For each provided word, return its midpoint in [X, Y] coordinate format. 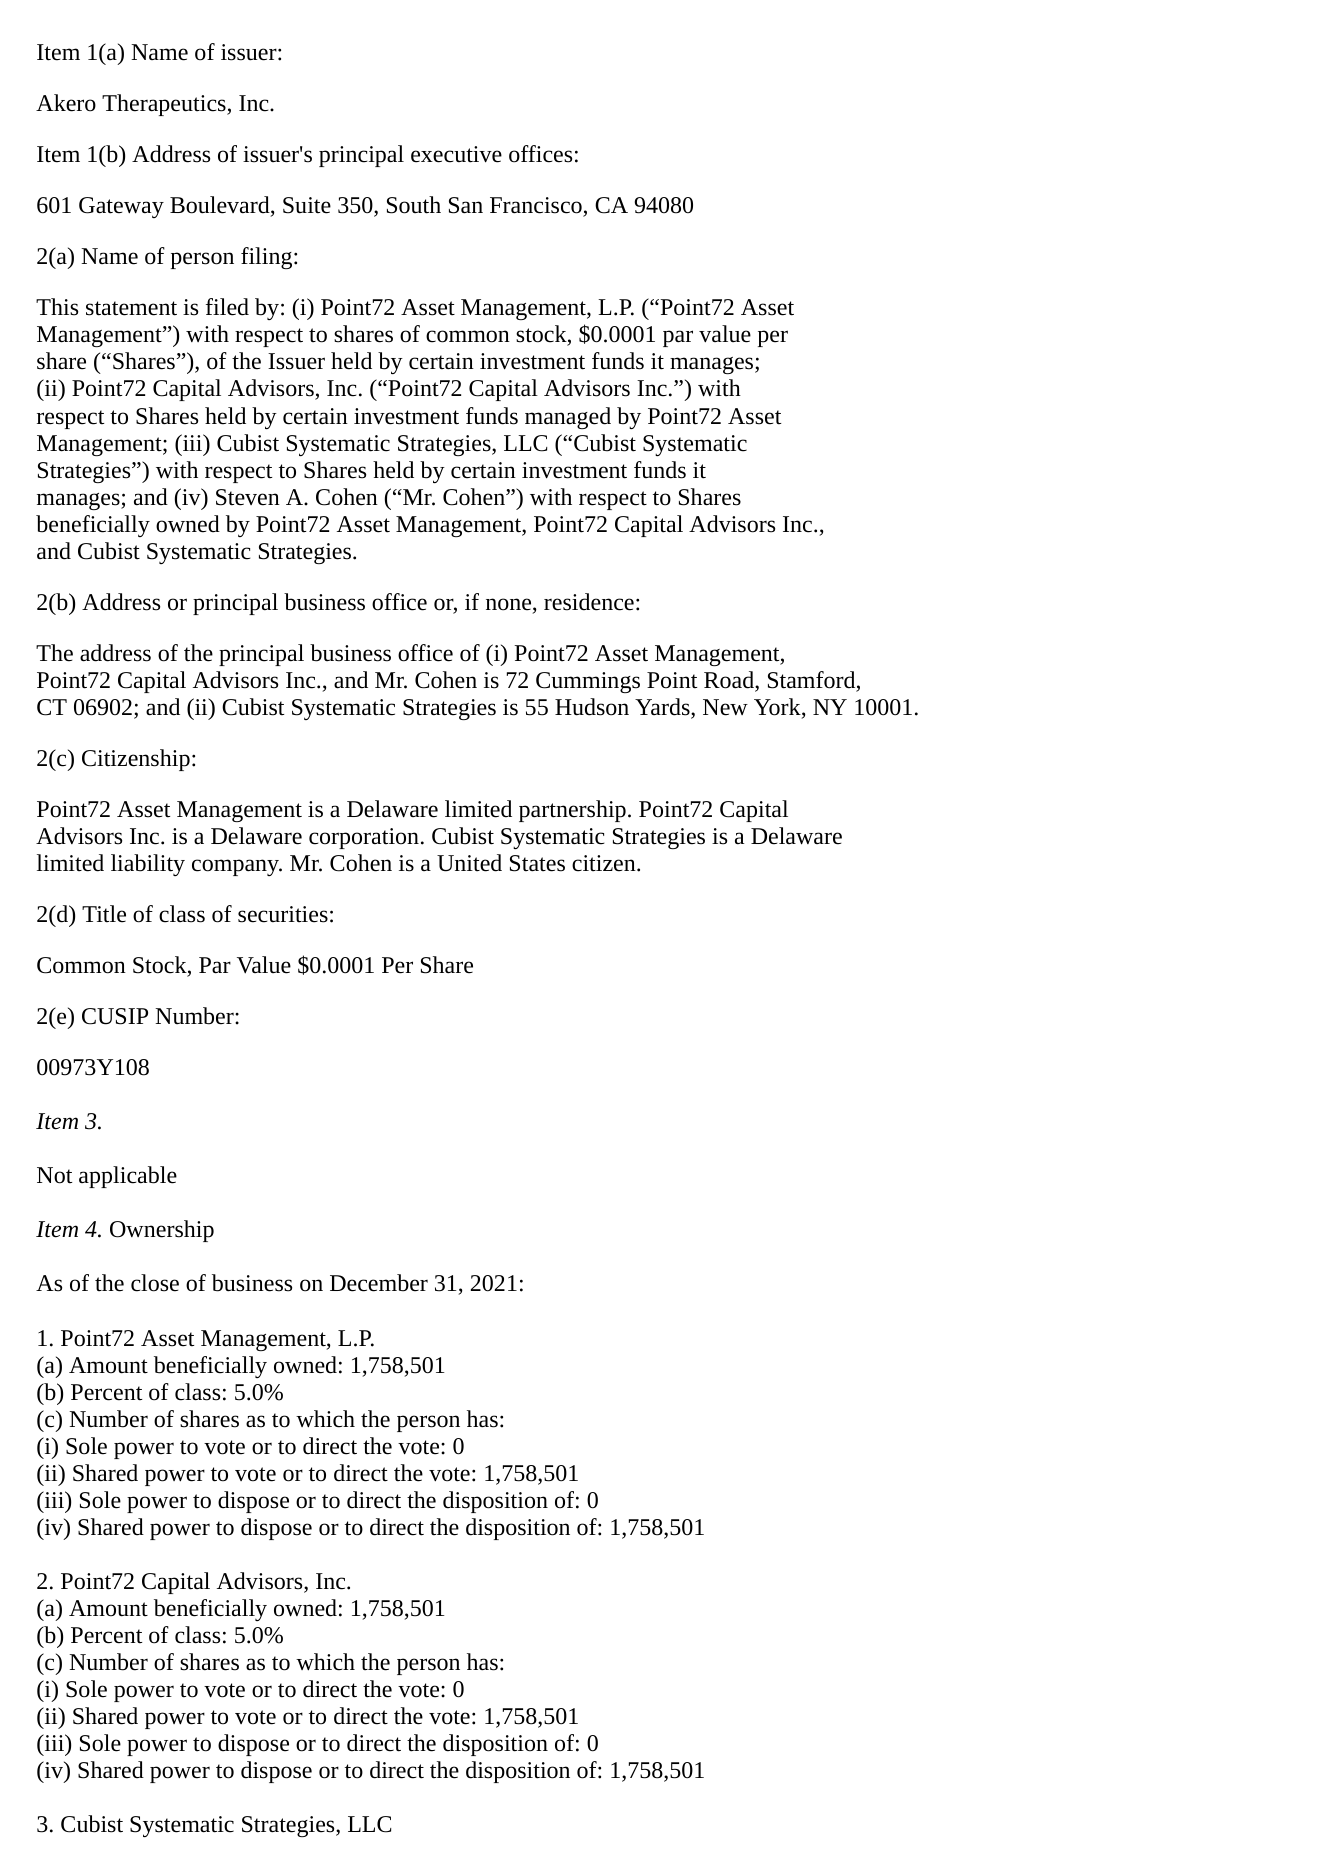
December [379, 1283]
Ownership [162, 1231]
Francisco [536, 205]
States [537, 863]
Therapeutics [165, 105]
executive [456, 154]
